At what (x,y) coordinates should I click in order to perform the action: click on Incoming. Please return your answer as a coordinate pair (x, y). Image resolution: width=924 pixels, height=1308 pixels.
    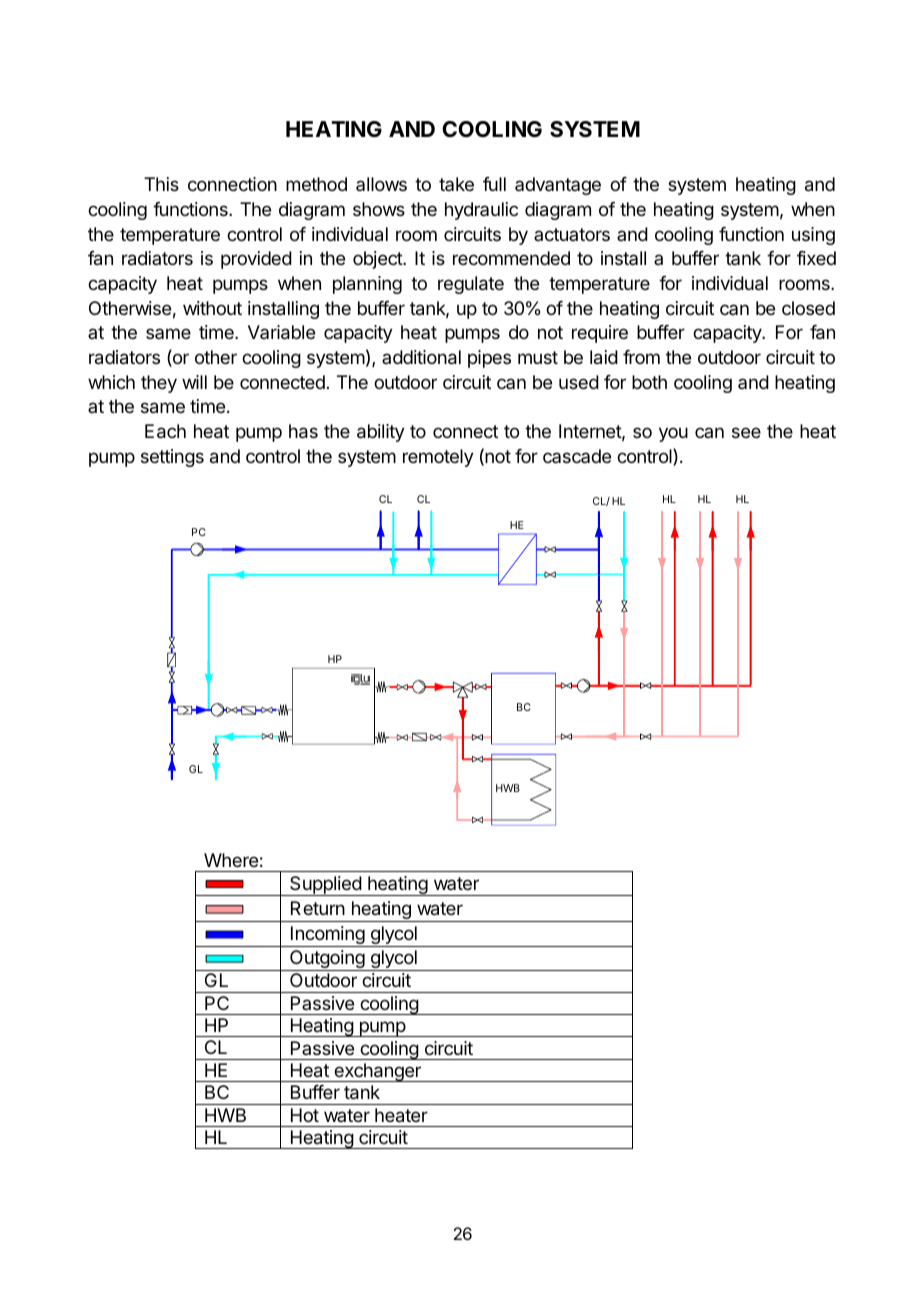
    Looking at the image, I should click on (327, 936).
